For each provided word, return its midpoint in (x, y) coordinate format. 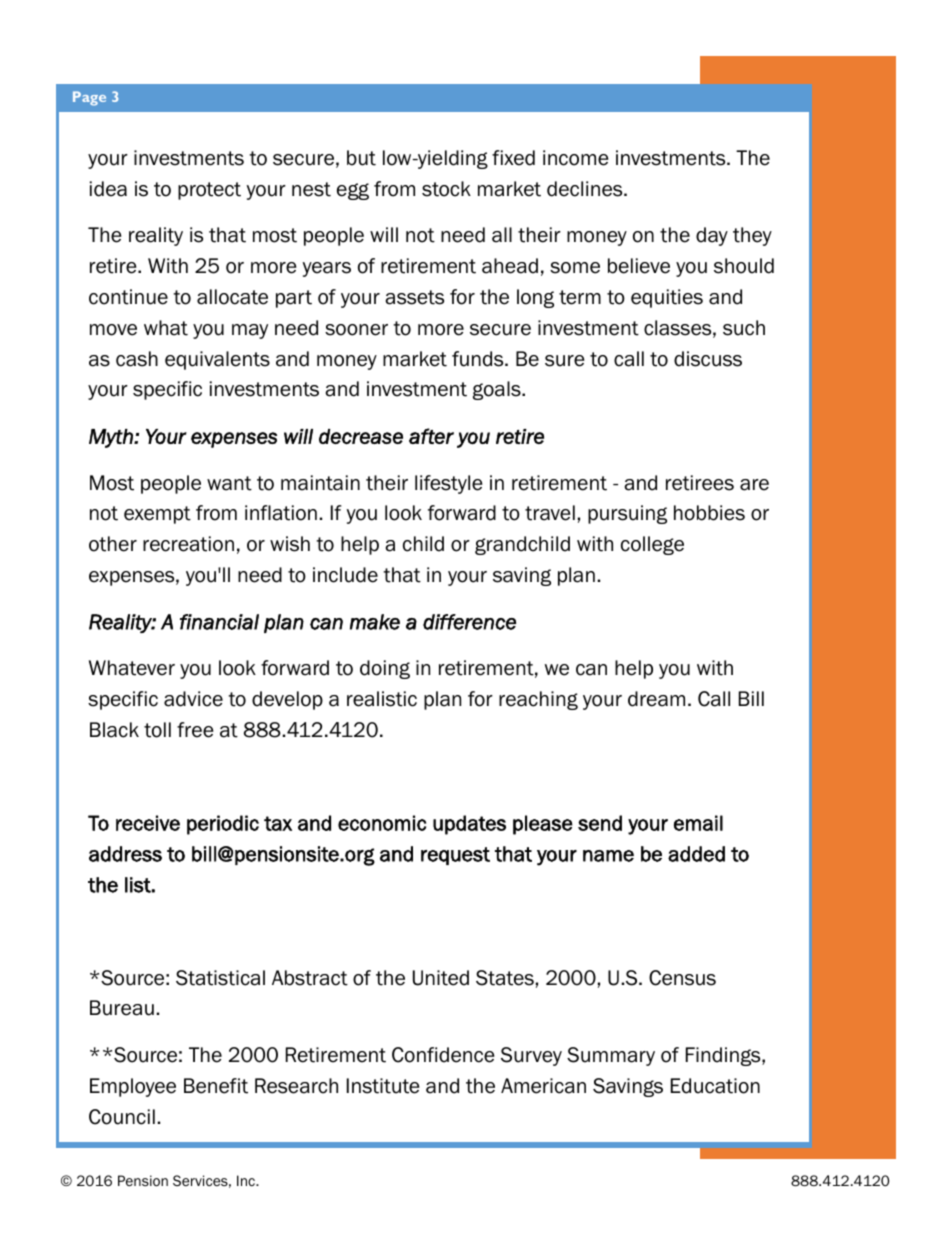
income (575, 158)
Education (715, 1086)
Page (89, 98)
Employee (133, 1087)
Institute (383, 1086)
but (361, 158)
